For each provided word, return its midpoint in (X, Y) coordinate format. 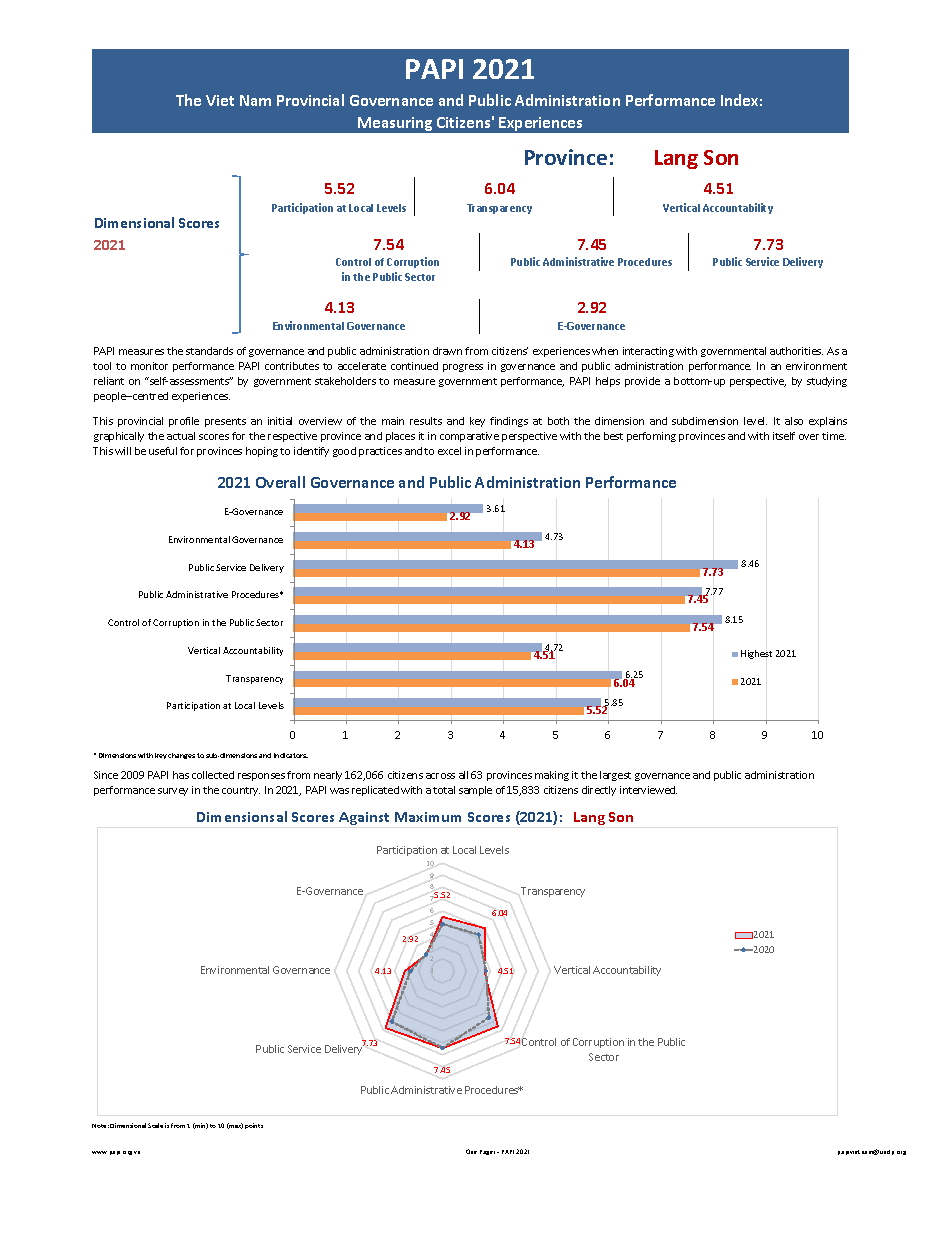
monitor (149, 366)
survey (173, 792)
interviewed (648, 790)
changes (181, 756)
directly (599, 791)
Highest (756, 654)
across (440, 776)
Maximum (428, 817)
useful (163, 451)
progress (463, 368)
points (254, 1126)
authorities (796, 351)
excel (449, 451)
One (471, 1151)
